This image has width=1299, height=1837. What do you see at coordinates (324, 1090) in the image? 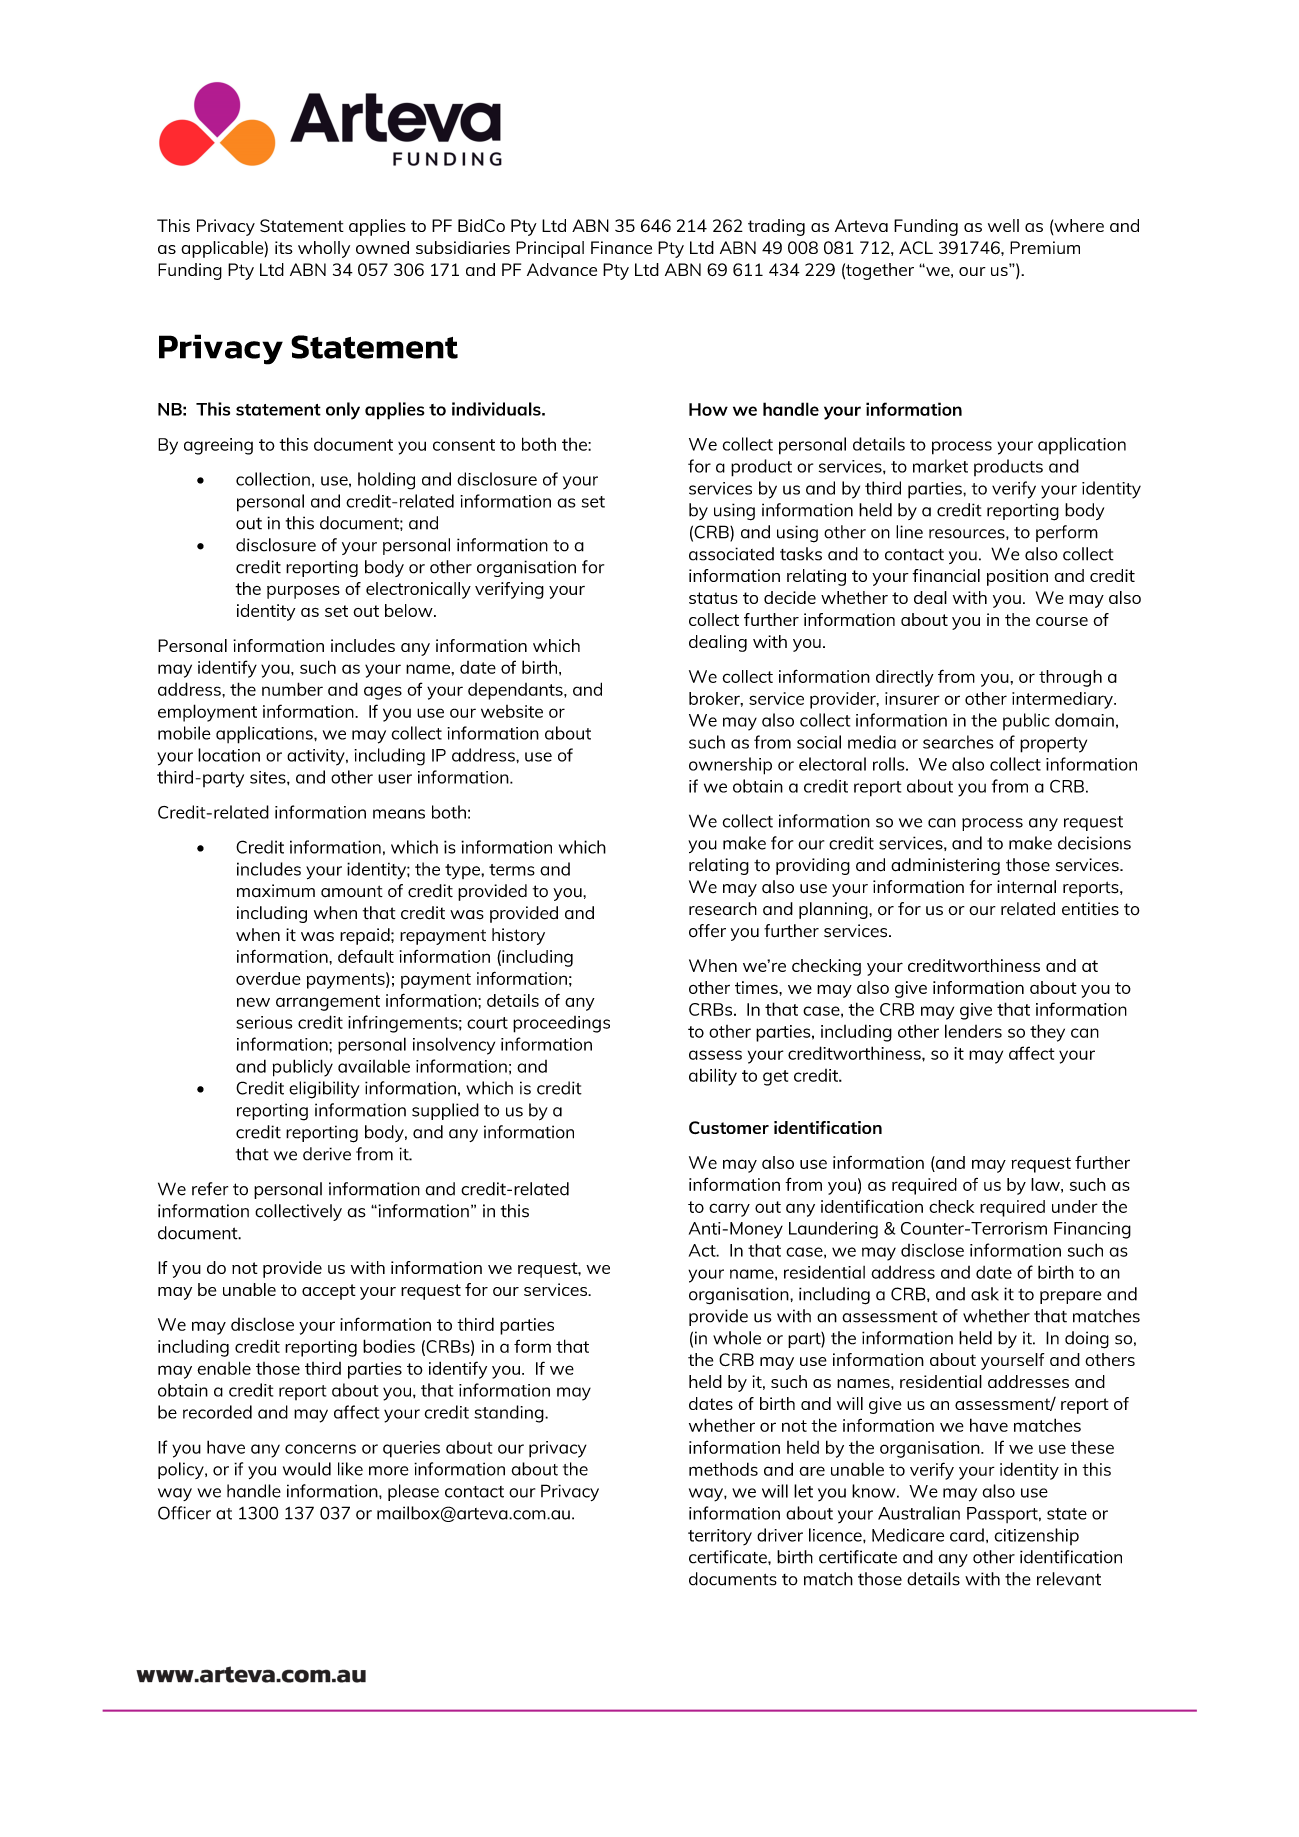
I see `eligibility` at bounding box center [324, 1090].
